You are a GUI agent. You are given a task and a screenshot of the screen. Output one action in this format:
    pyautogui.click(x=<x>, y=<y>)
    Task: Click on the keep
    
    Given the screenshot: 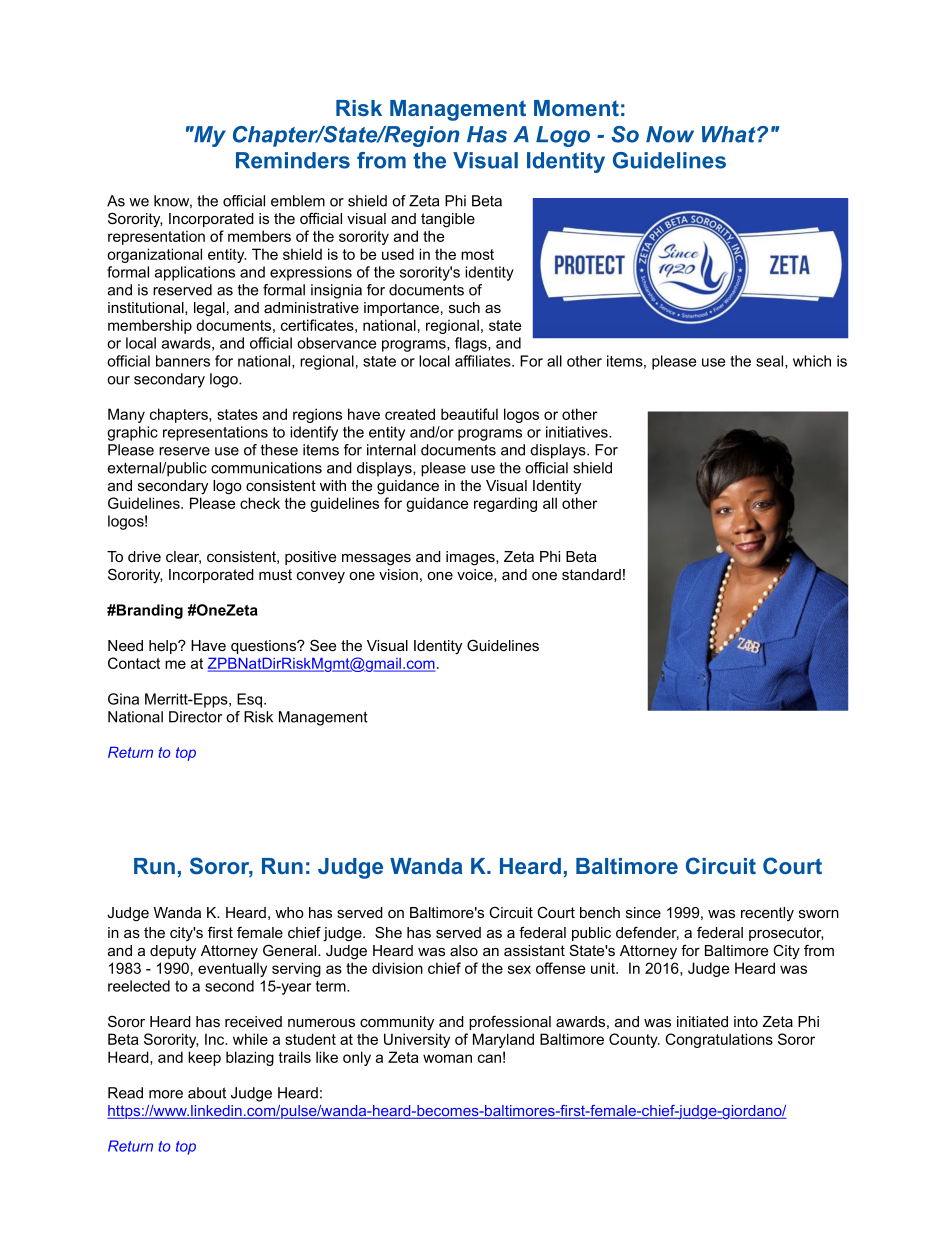 What is the action you would take?
    pyautogui.click(x=204, y=1058)
